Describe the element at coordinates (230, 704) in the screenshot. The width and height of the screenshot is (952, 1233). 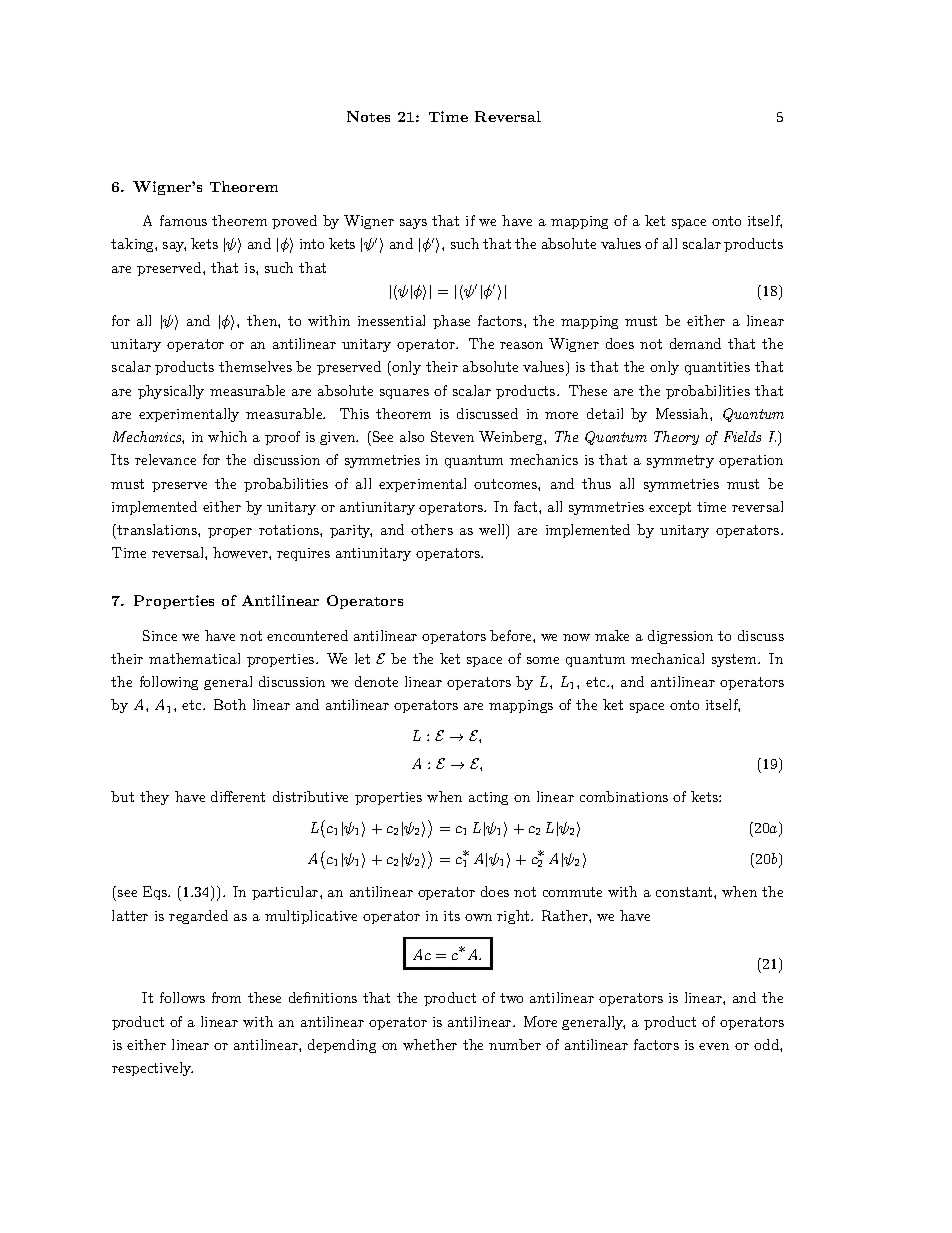
I see `Both` at that location.
